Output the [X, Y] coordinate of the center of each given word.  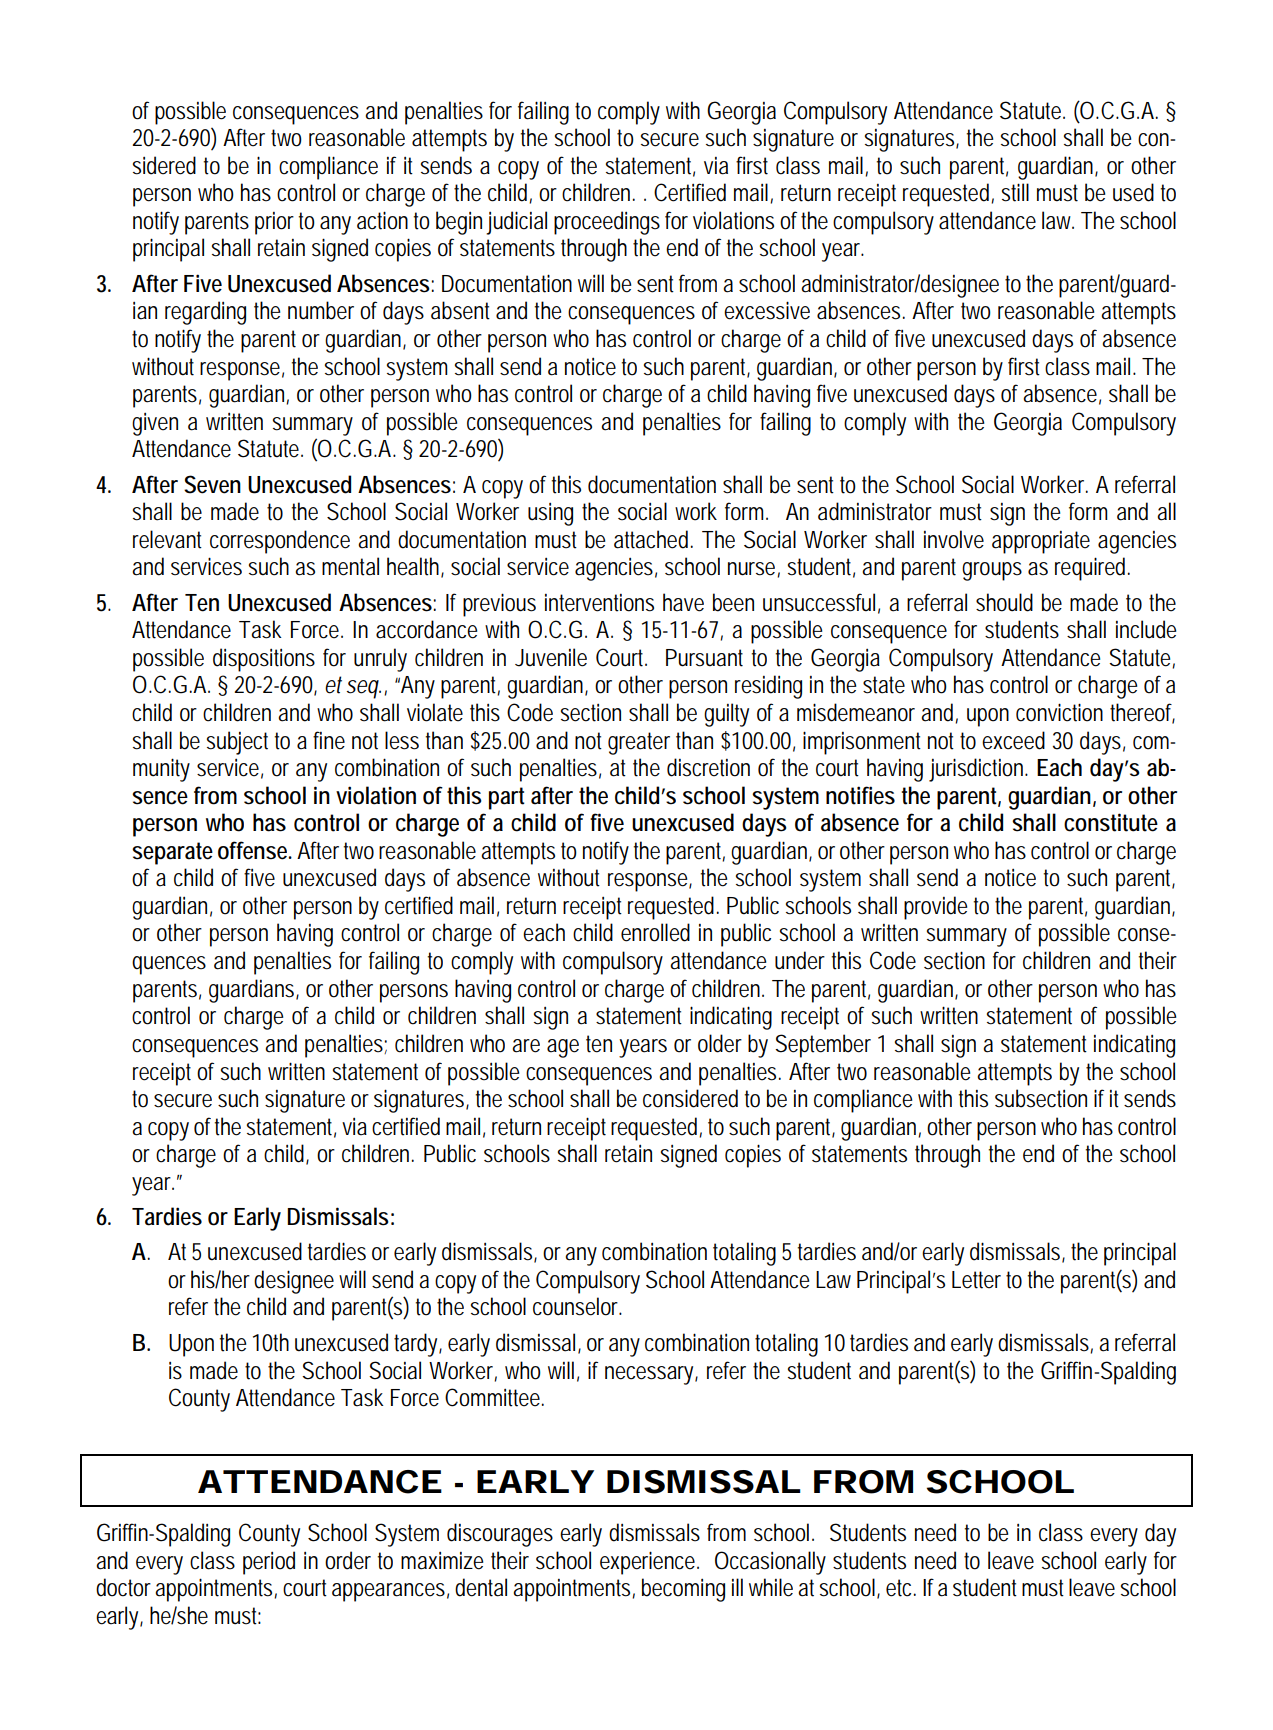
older [720, 1043]
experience [649, 1563]
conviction [1059, 712]
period [269, 1563]
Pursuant [704, 658]
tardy [418, 1345]
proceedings [607, 223]
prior [277, 223]
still [1015, 192]
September [823, 1046]
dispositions [264, 660]
